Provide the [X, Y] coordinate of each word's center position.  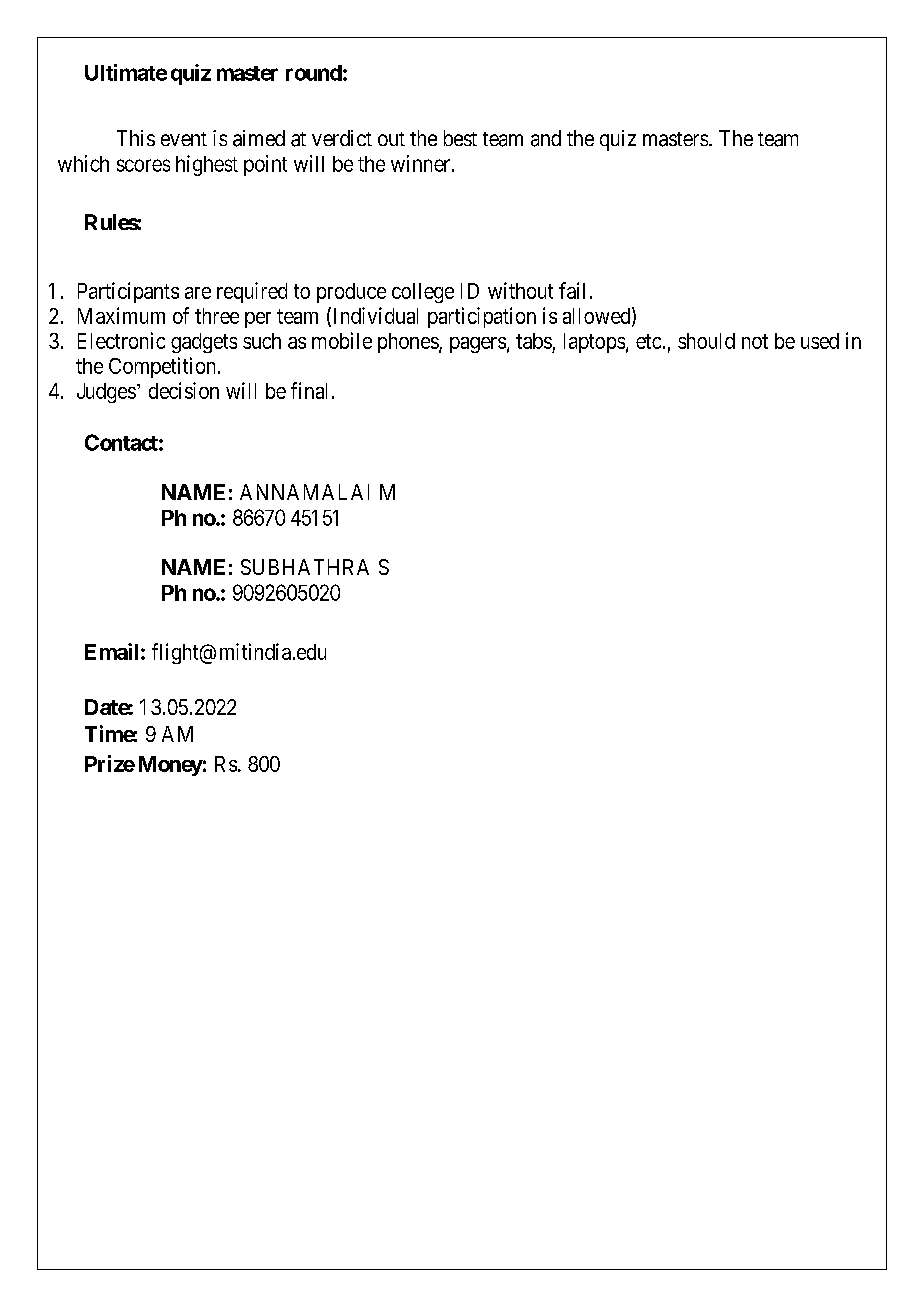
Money [171, 766]
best [460, 138]
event [184, 139]
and [546, 138]
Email [111, 651]
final [309, 390]
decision [184, 390]
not [755, 341]
